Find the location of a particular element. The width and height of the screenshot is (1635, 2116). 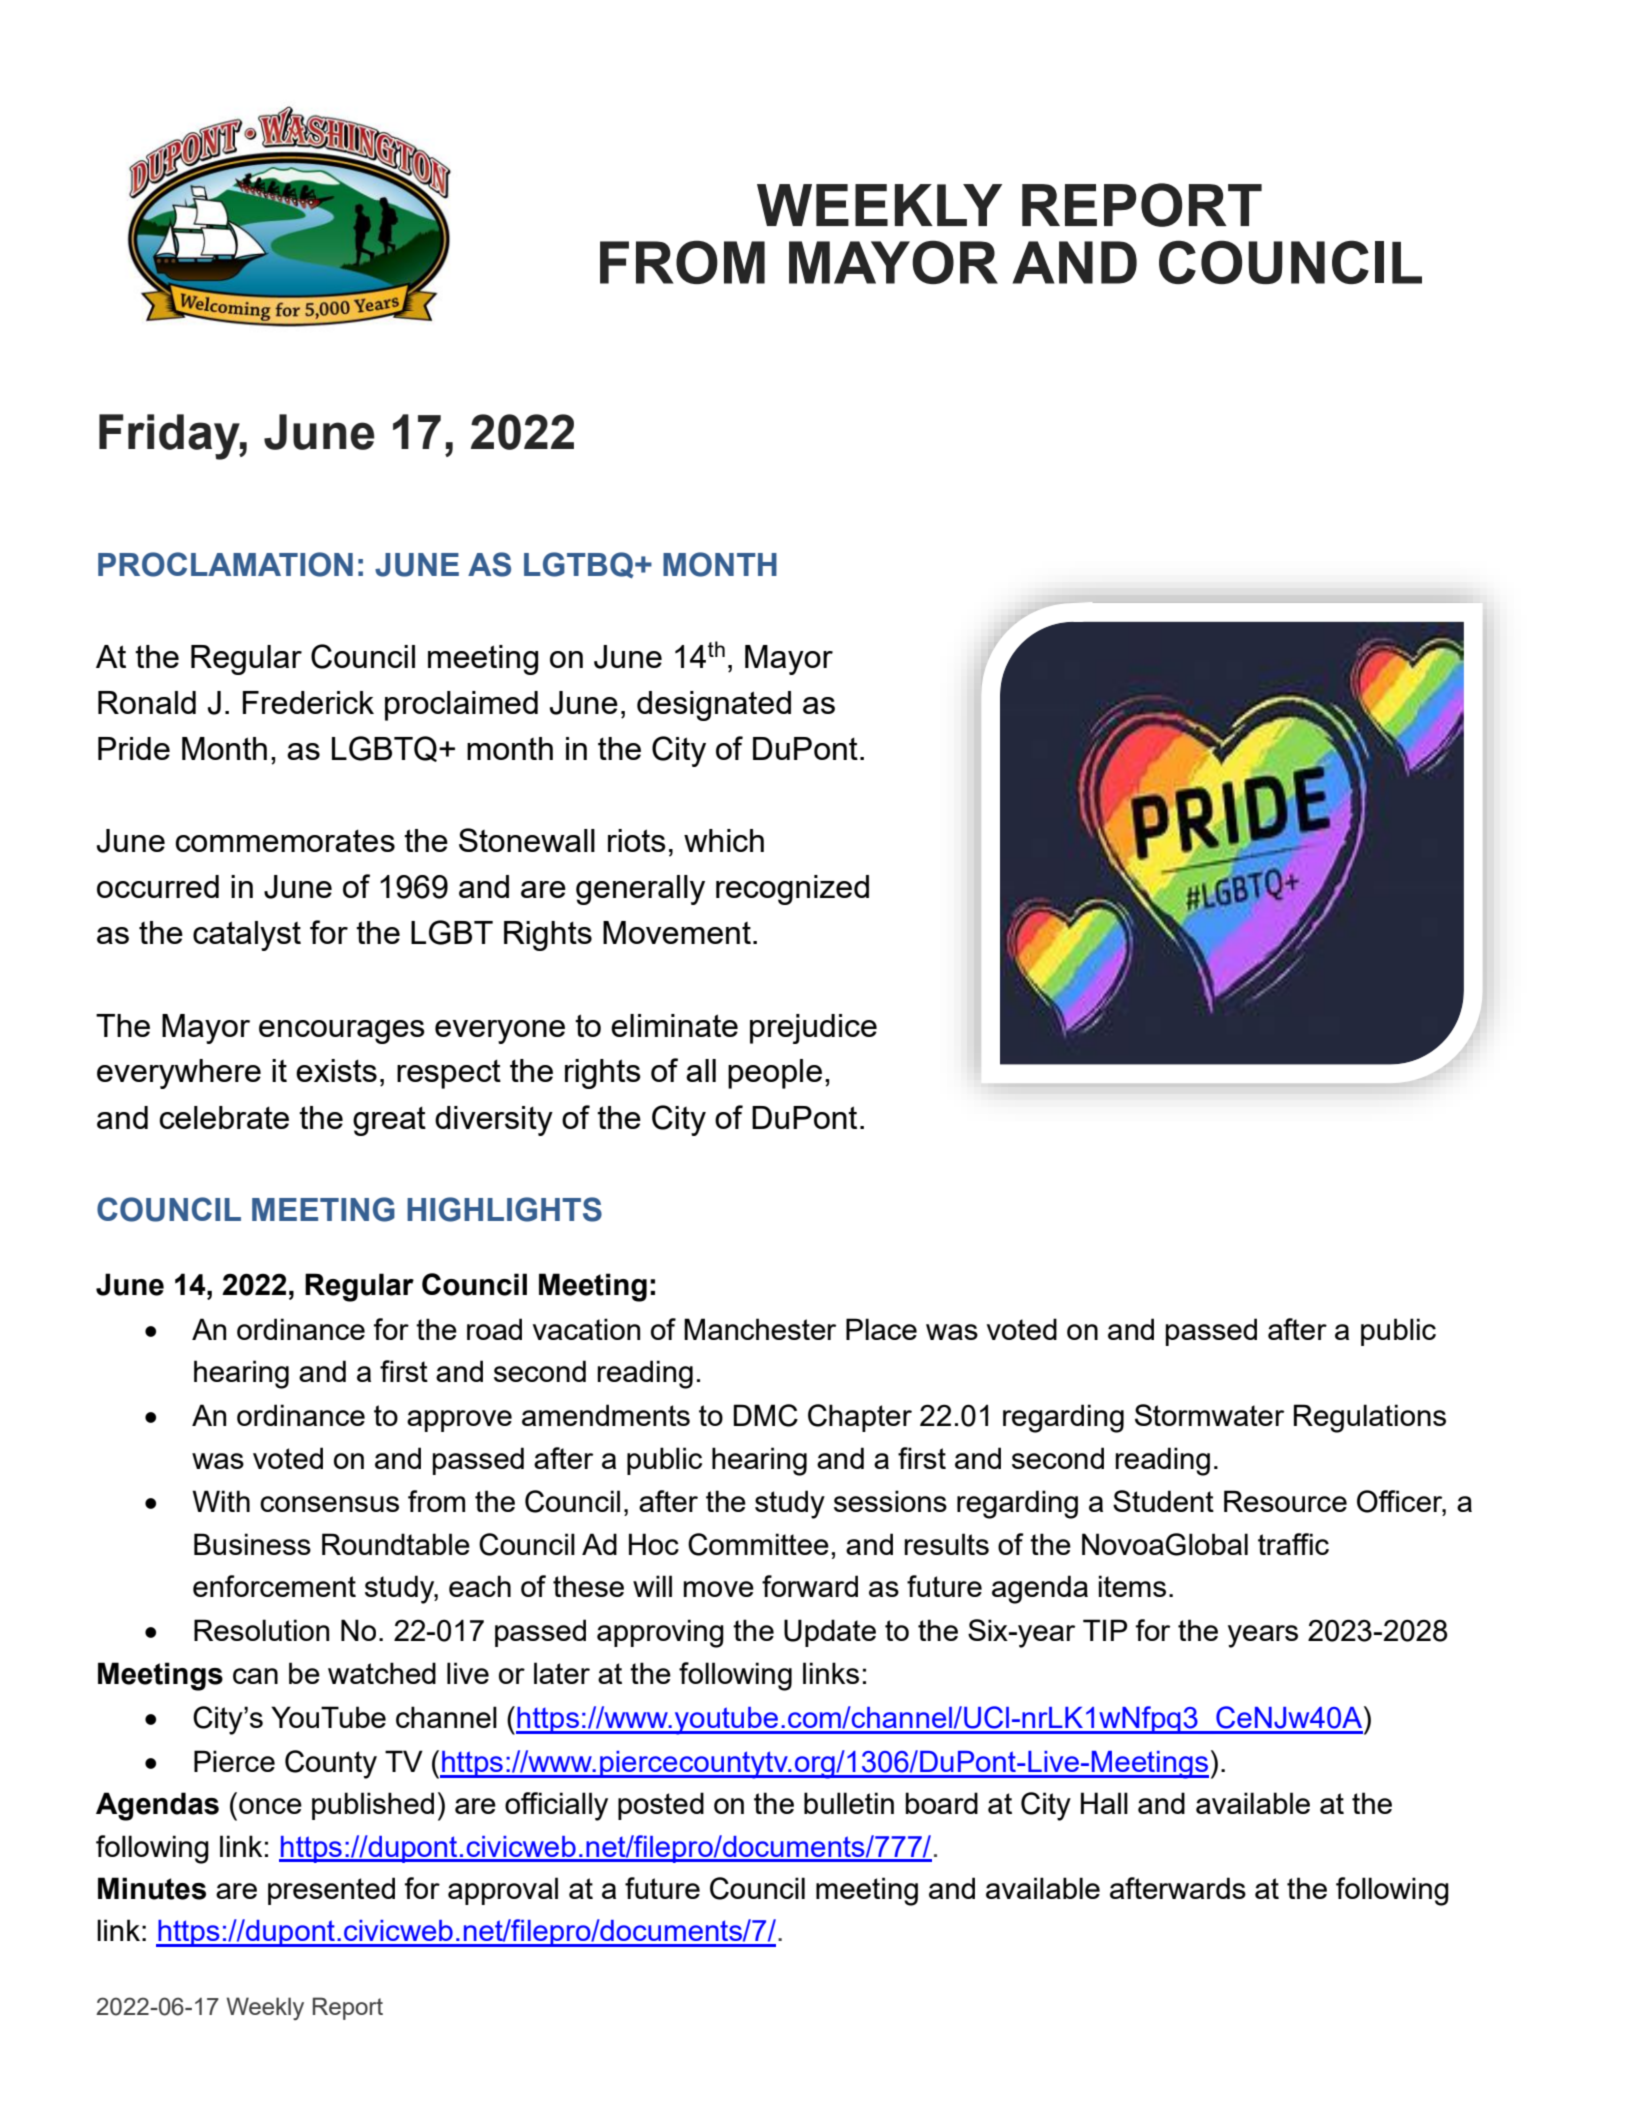

designated is located at coordinates (714, 706).
